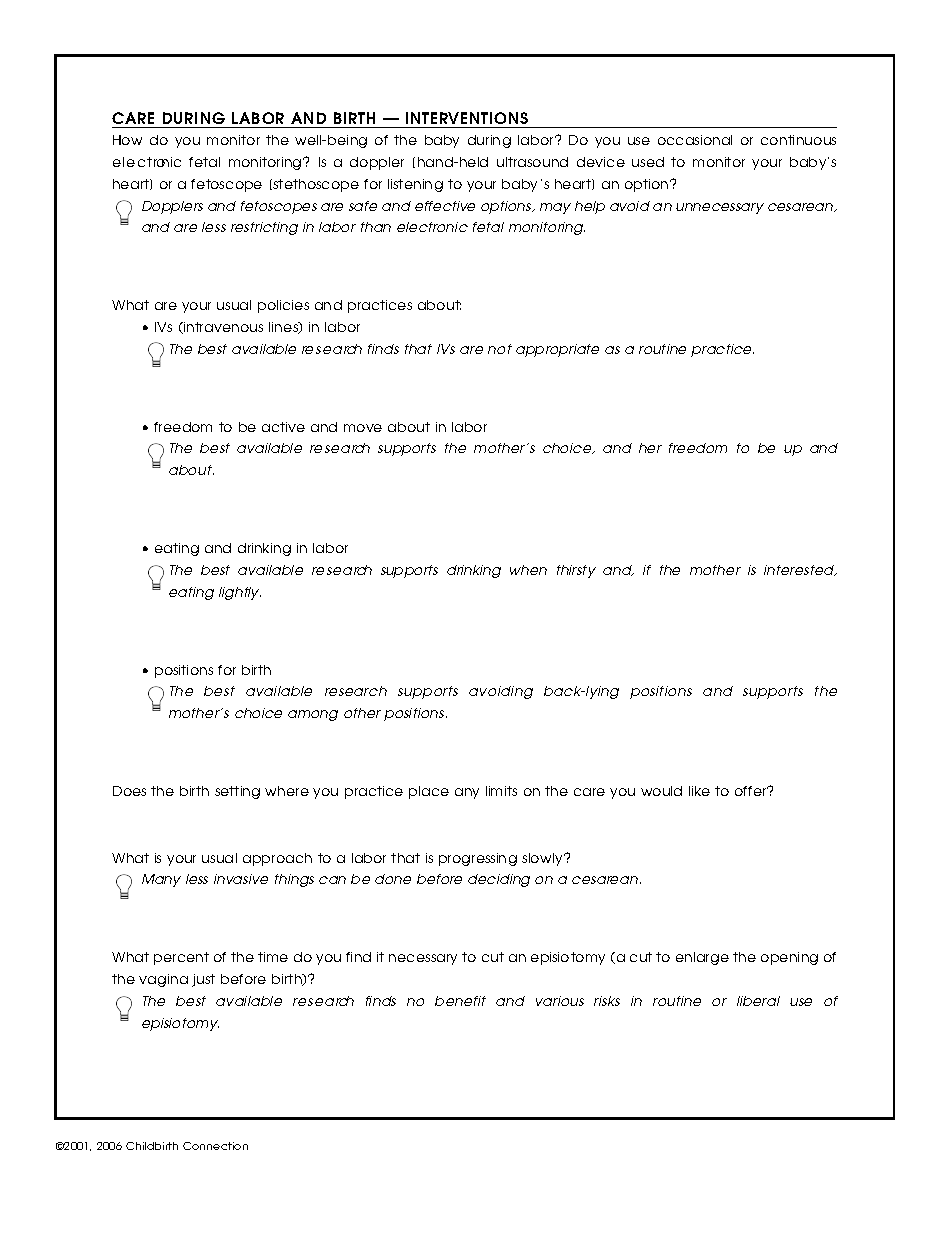  What do you see at coordinates (695, 140) in the document?
I see `occasional` at bounding box center [695, 140].
